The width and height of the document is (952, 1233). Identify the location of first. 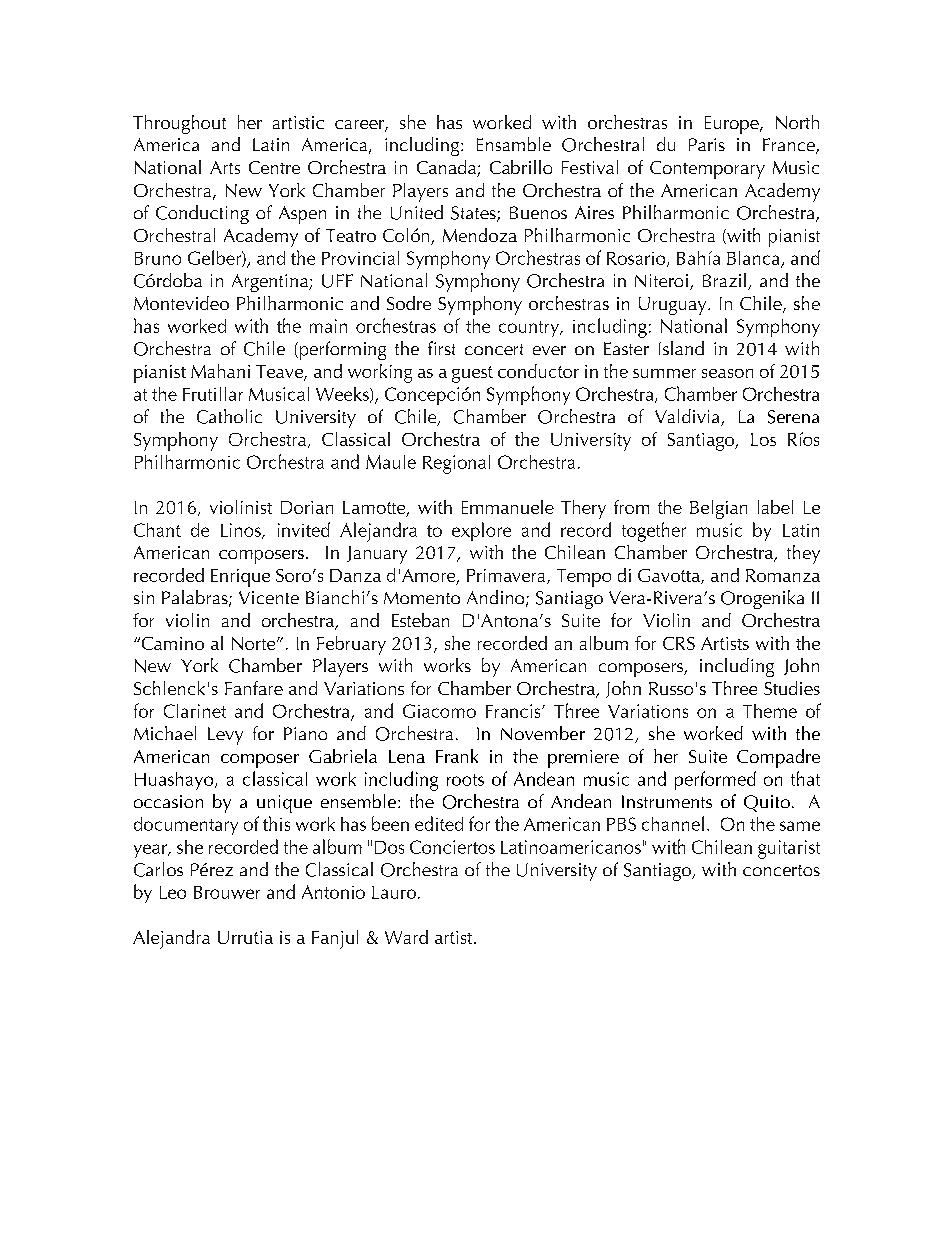
(441, 348).
